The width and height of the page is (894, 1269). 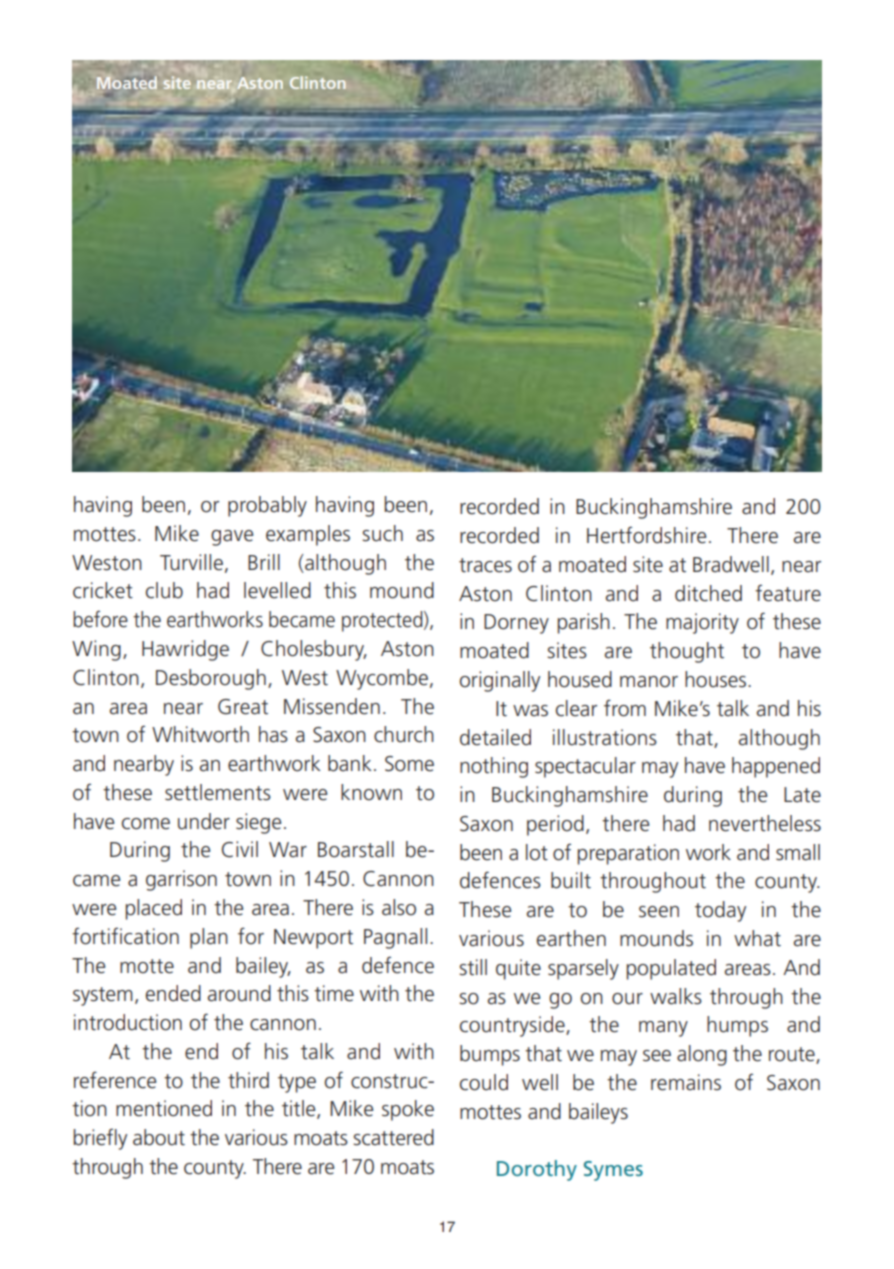 What do you see at coordinates (765, 823) in the page?
I see `nevertheless` at bounding box center [765, 823].
